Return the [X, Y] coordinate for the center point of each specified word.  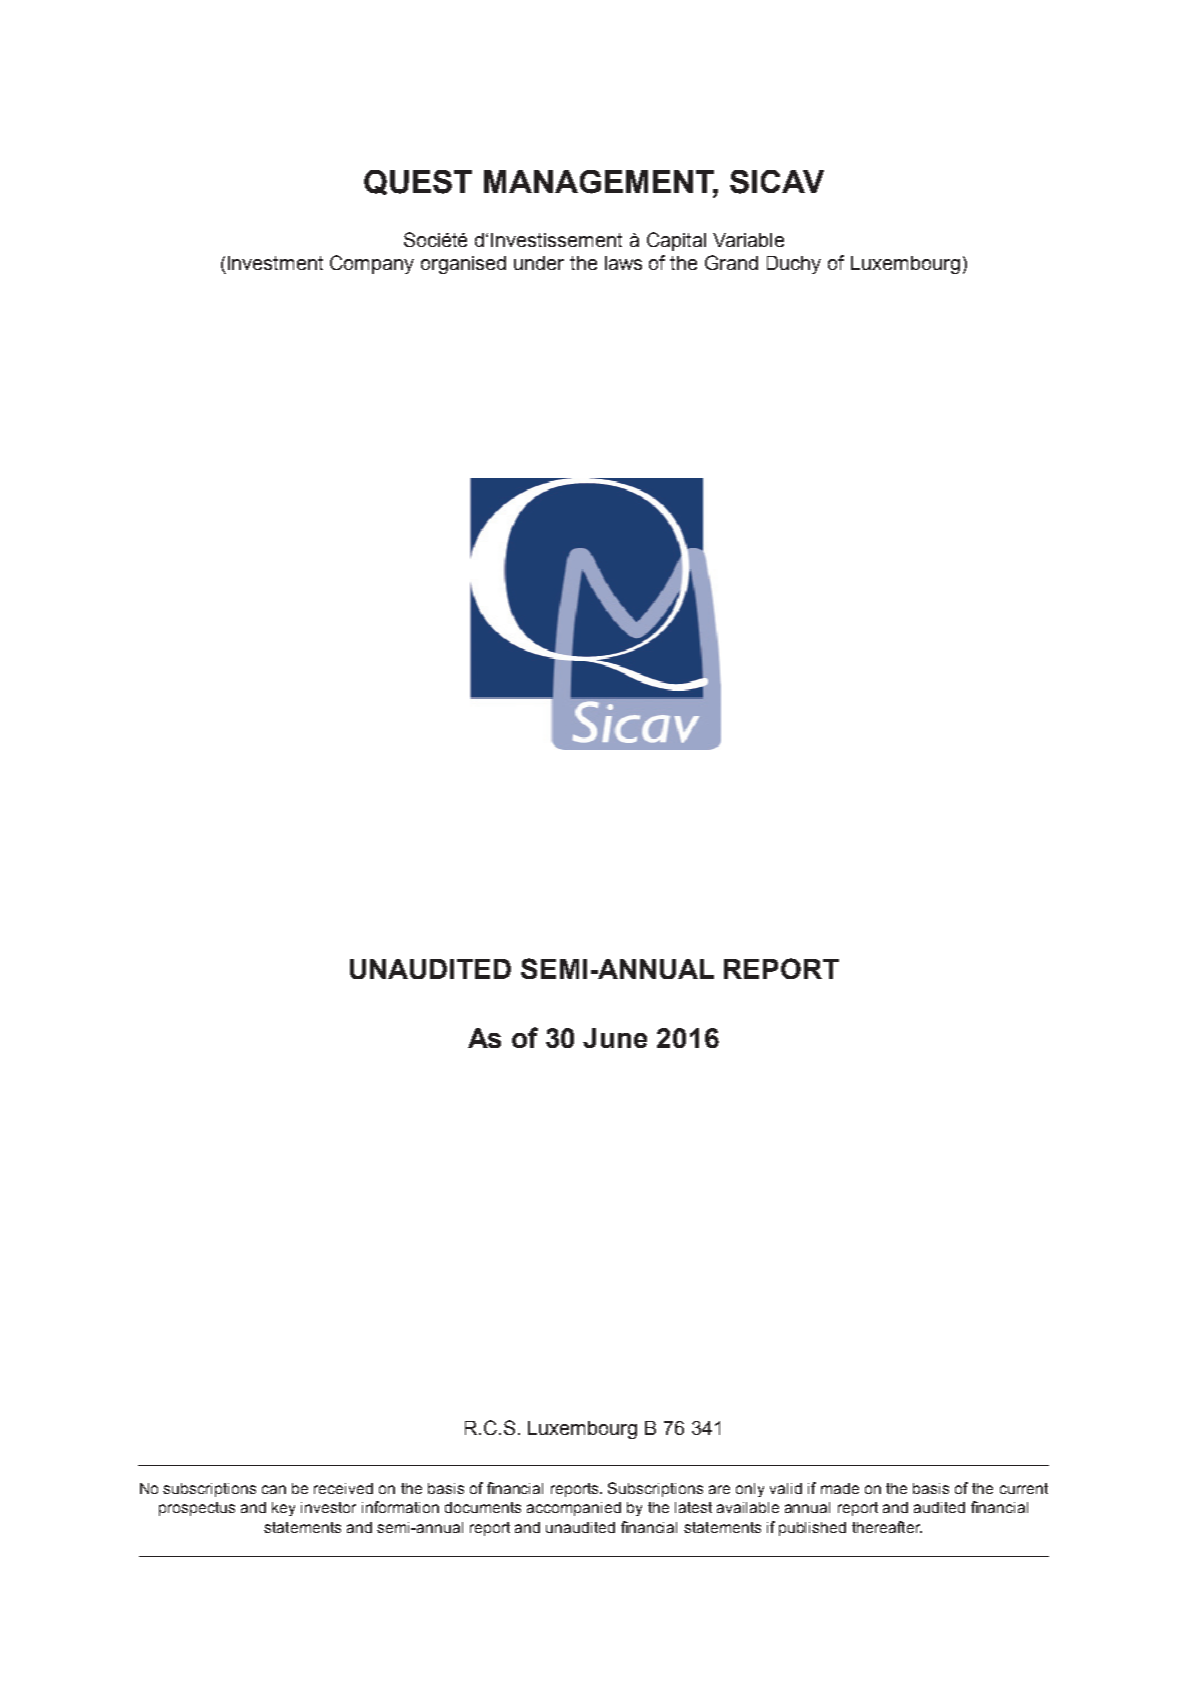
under [539, 263]
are [719, 1489]
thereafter [887, 1527]
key [283, 1509]
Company [372, 264]
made [840, 1488]
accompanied [574, 1509]
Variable [748, 240]
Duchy [794, 265]
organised [463, 265]
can [274, 1489]
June [615, 1038]
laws [623, 263]
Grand [731, 262]
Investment [275, 263]
